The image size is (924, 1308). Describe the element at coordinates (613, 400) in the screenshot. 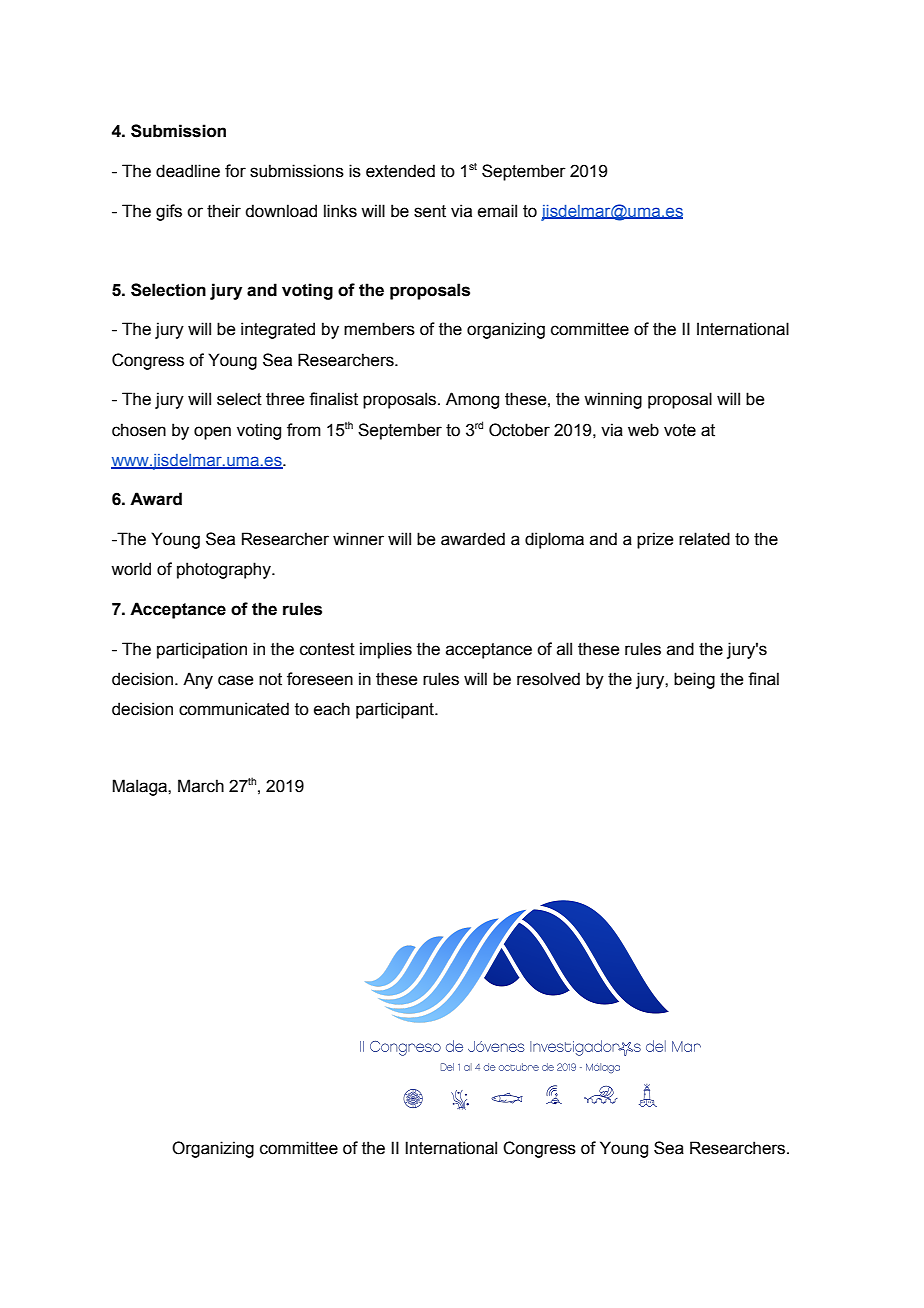

I see `winning` at that location.
